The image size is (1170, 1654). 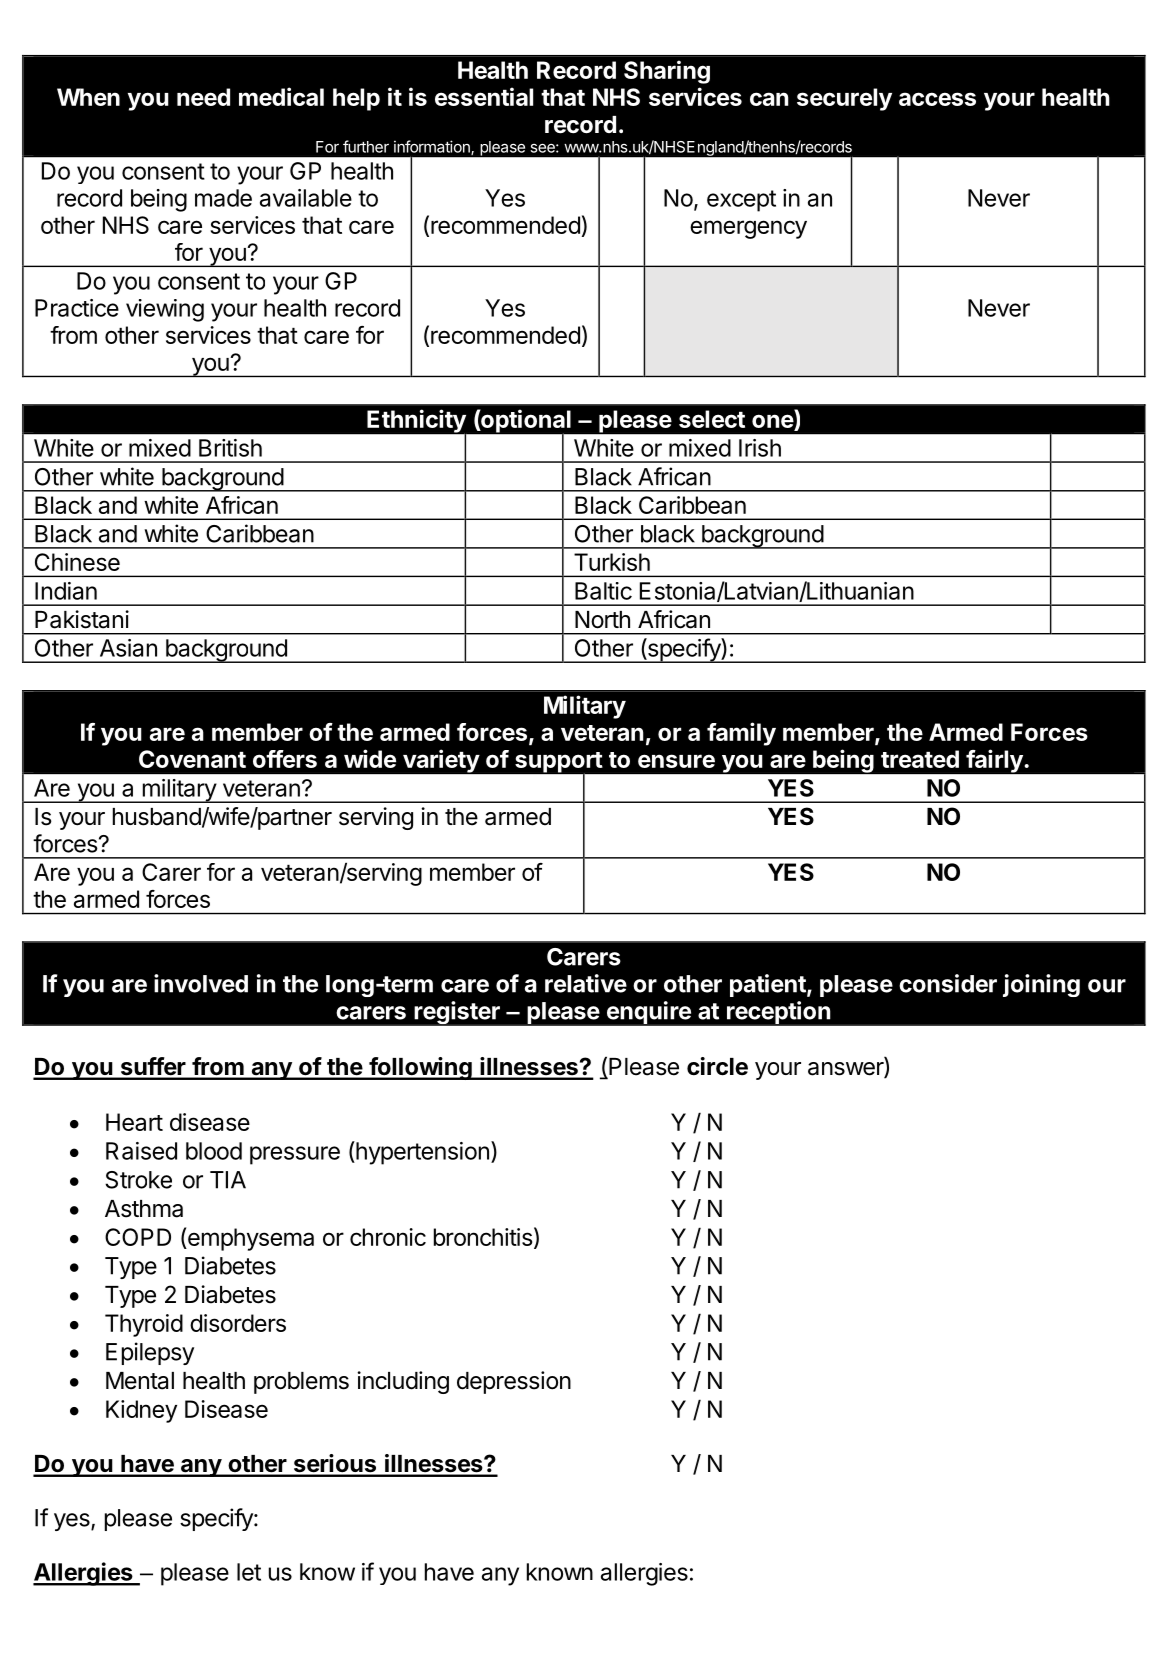 What do you see at coordinates (249, 1572) in the screenshot?
I see `let` at bounding box center [249, 1572].
